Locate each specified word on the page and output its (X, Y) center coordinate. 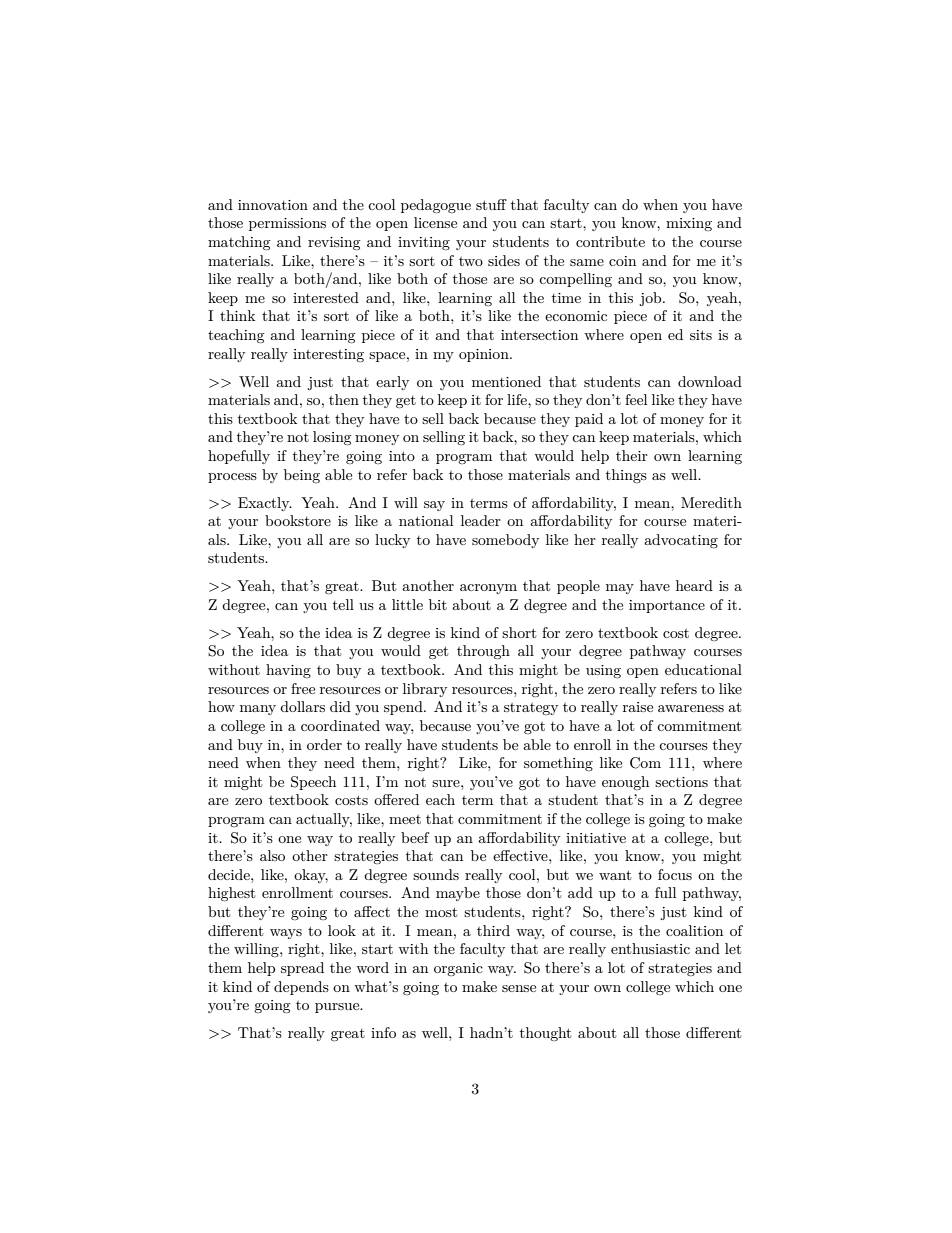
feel (636, 399)
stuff (491, 204)
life (518, 399)
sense (519, 988)
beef (415, 837)
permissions (287, 224)
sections (681, 782)
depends (301, 988)
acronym (488, 589)
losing (332, 438)
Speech (313, 783)
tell (343, 604)
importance (667, 606)
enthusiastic (650, 948)
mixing (689, 224)
